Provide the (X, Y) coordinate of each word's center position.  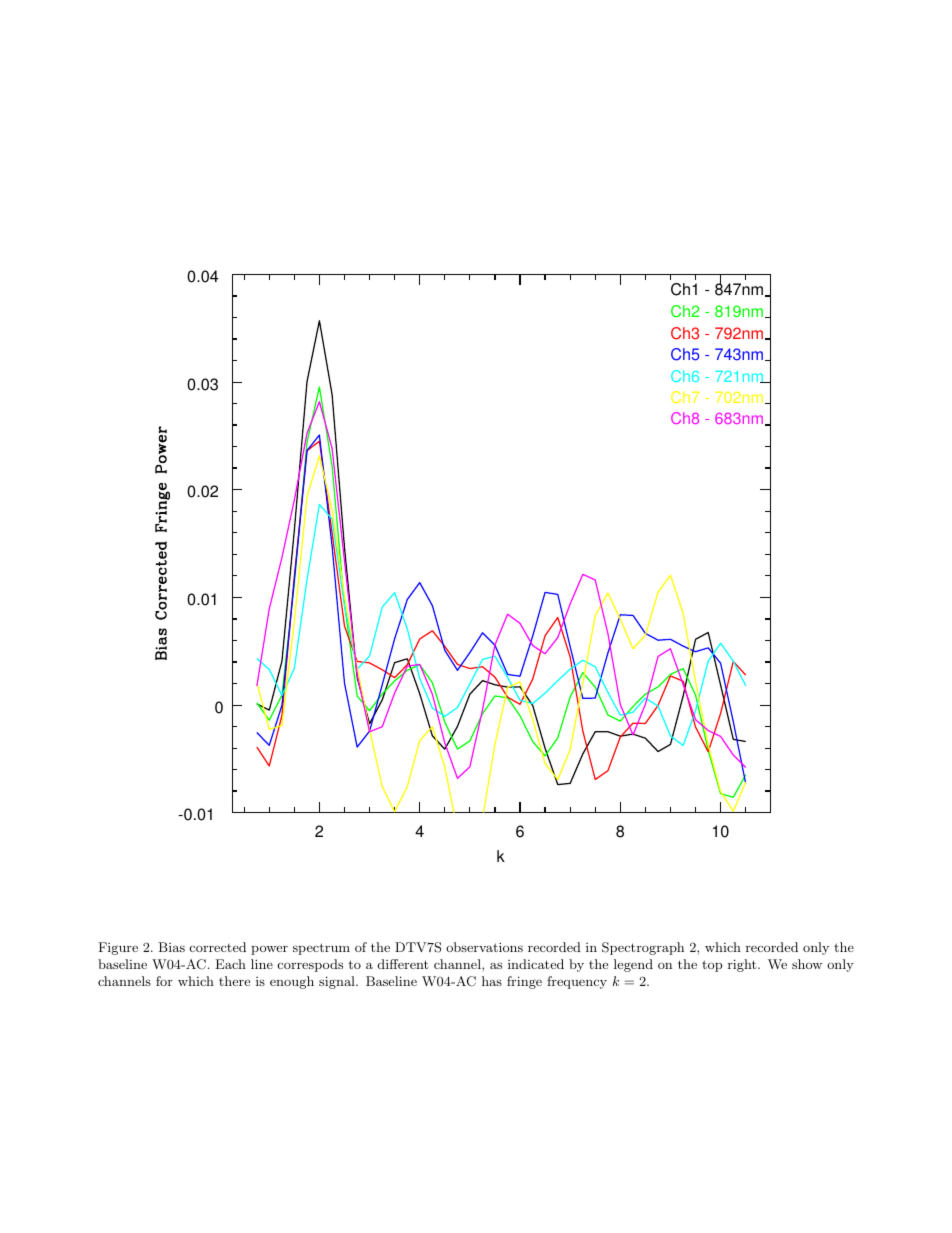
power (269, 950)
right (742, 965)
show (807, 964)
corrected (218, 947)
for (164, 981)
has (492, 981)
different (403, 964)
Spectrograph (643, 948)
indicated (536, 964)
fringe (524, 982)
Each (230, 964)
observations (484, 947)
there (234, 981)
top (712, 966)
